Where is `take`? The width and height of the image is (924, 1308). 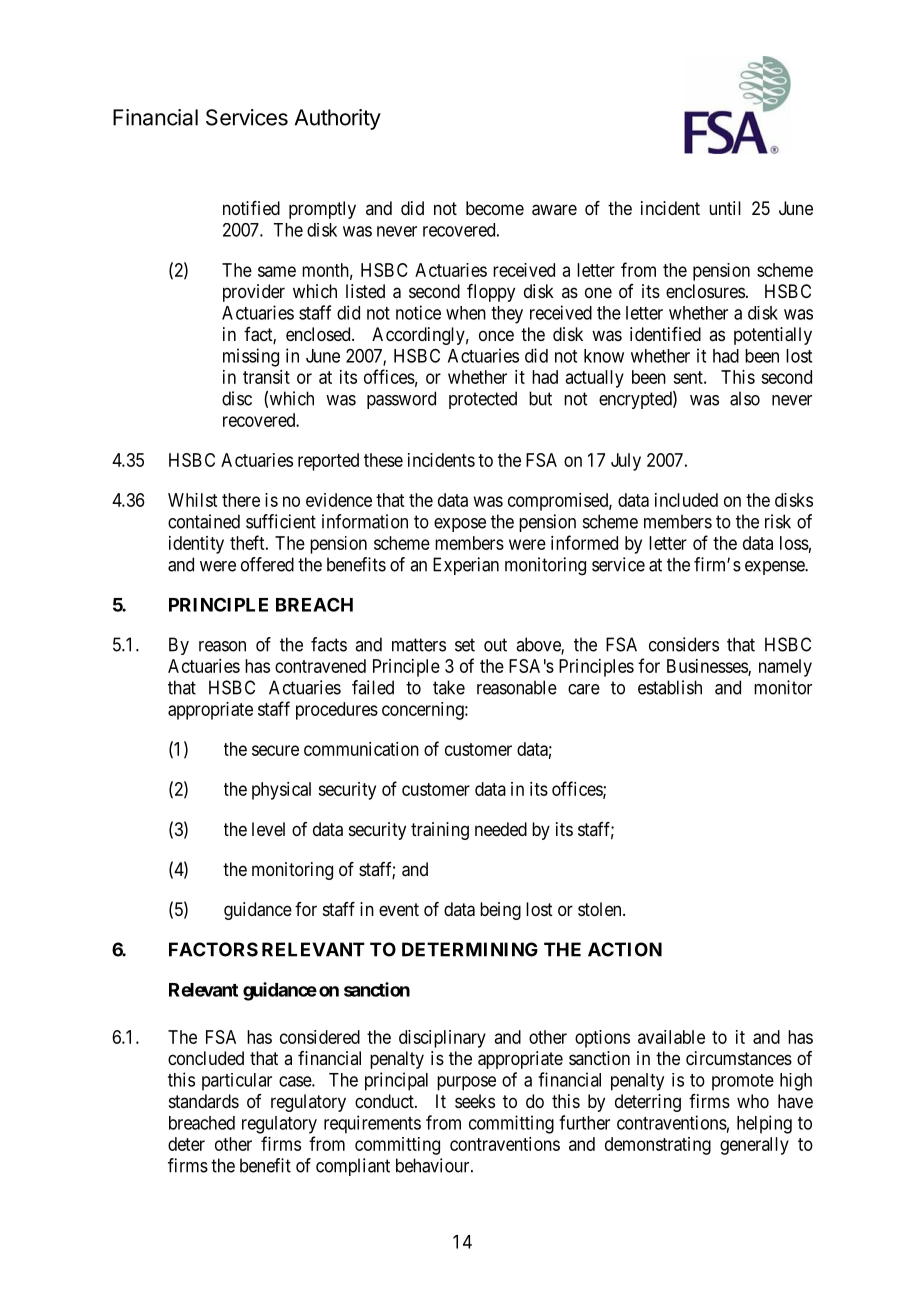
take is located at coordinates (449, 687).
